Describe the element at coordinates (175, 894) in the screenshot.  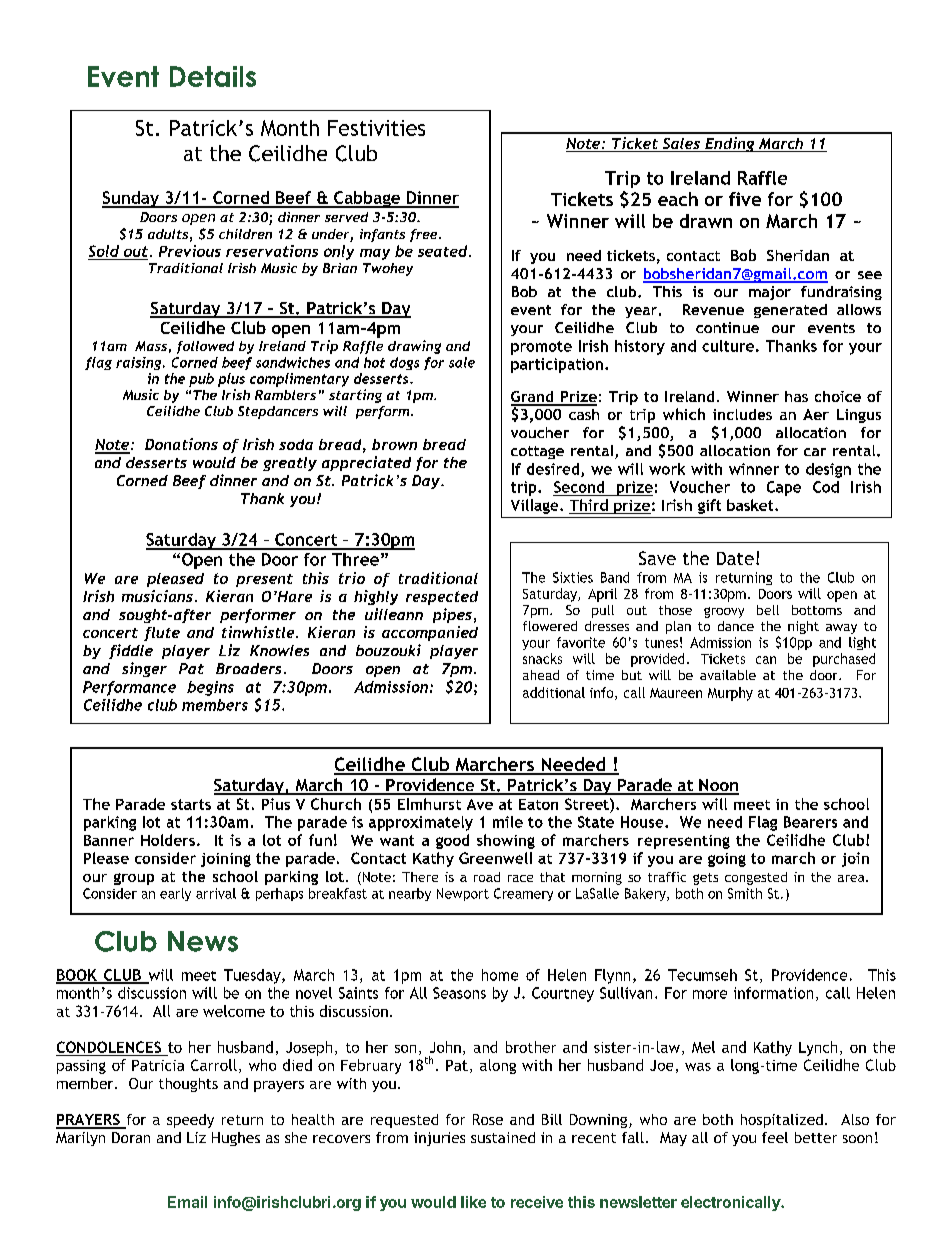
I see `early` at that location.
